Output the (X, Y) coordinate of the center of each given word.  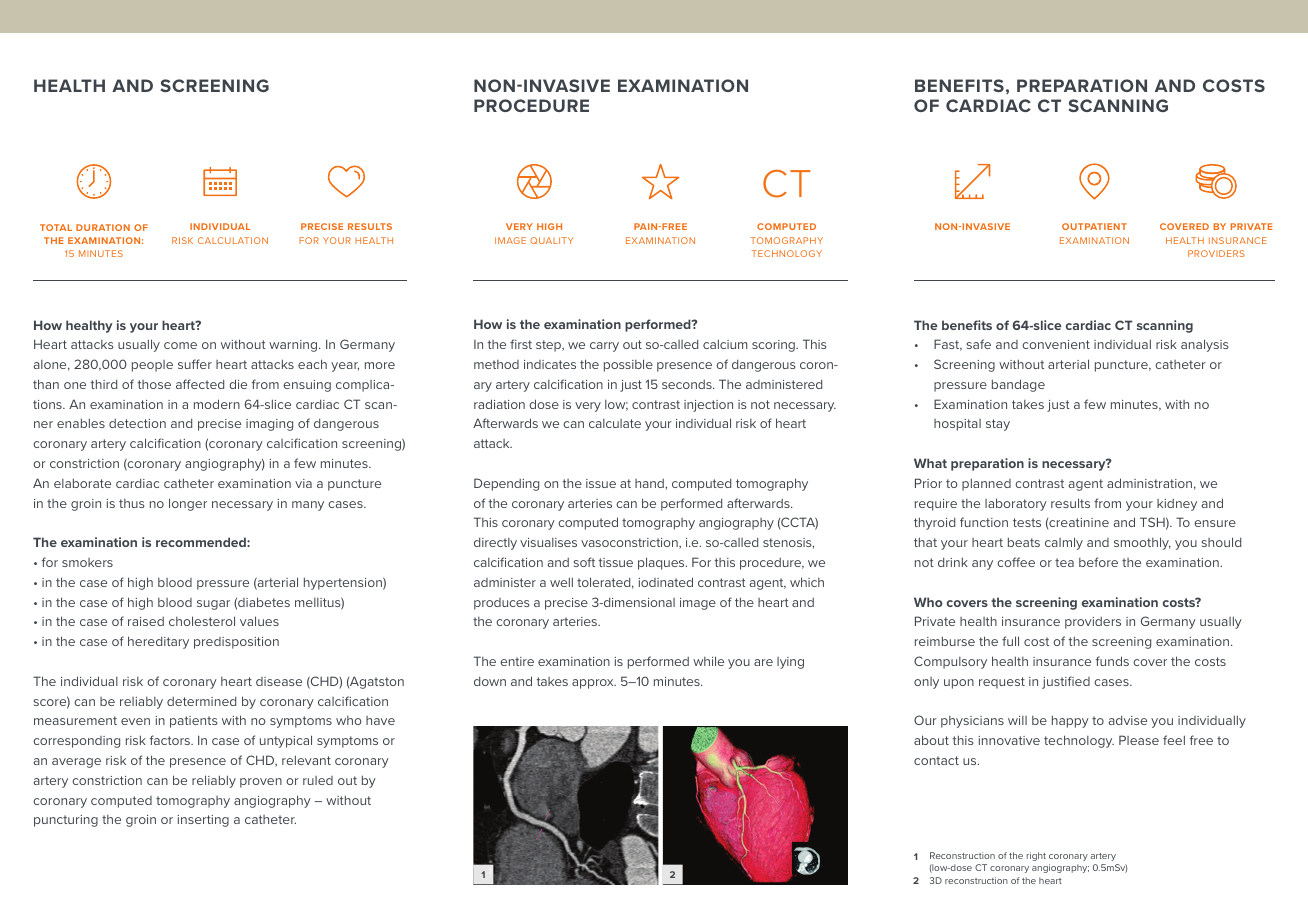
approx (594, 684)
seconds (688, 384)
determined (201, 701)
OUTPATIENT (1094, 226)
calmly (1064, 543)
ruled (318, 780)
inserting (203, 821)
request (1002, 683)
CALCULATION (233, 240)
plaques (662, 563)
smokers (87, 562)
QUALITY (551, 240)
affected (200, 384)
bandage (1018, 385)
